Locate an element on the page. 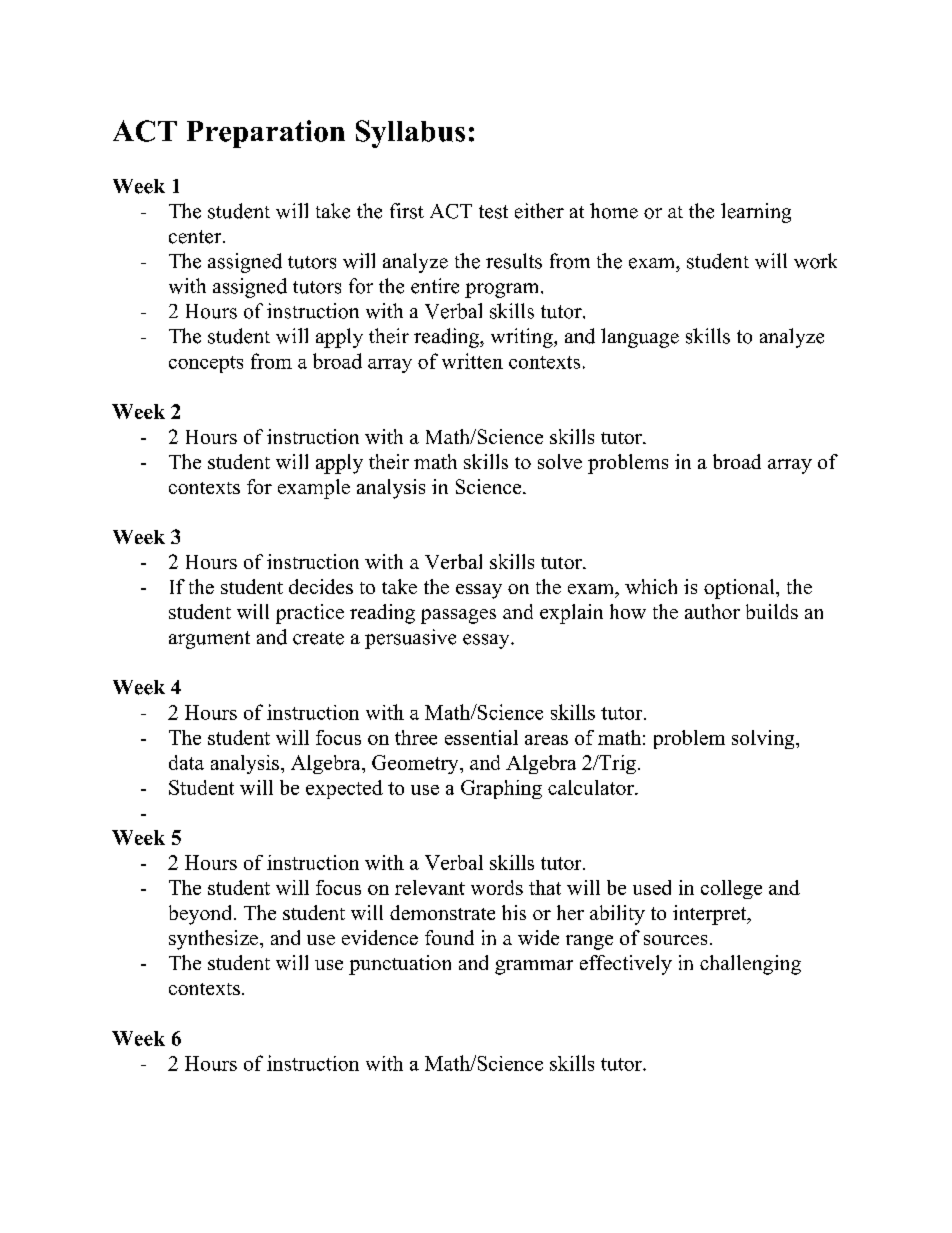 This image has height=1233, width=952. concepts is located at coordinates (206, 364).
